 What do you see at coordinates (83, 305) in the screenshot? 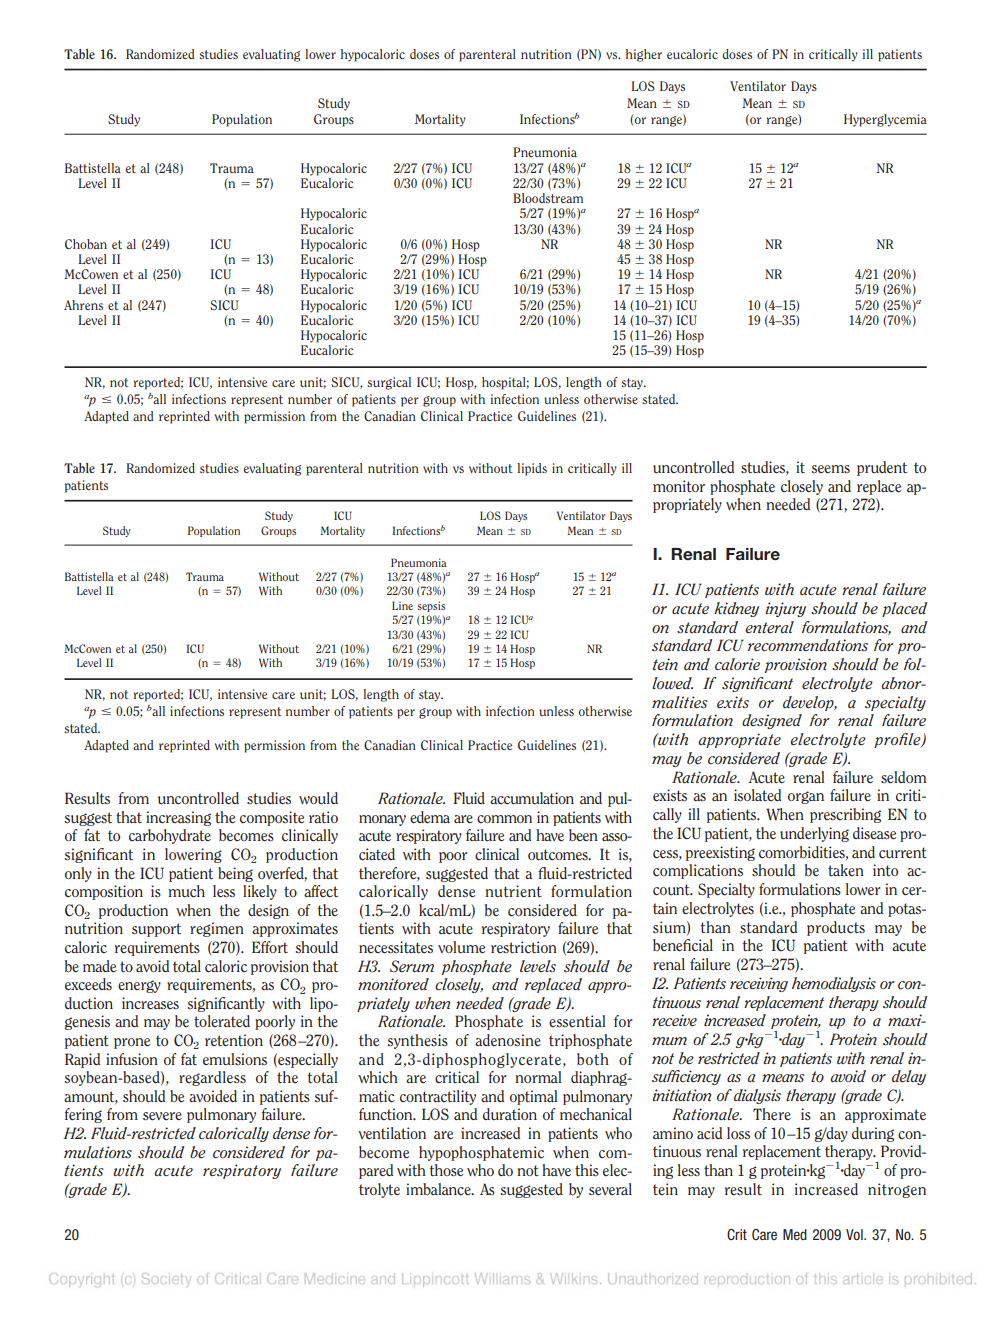
I see `Ahrens` at bounding box center [83, 305].
